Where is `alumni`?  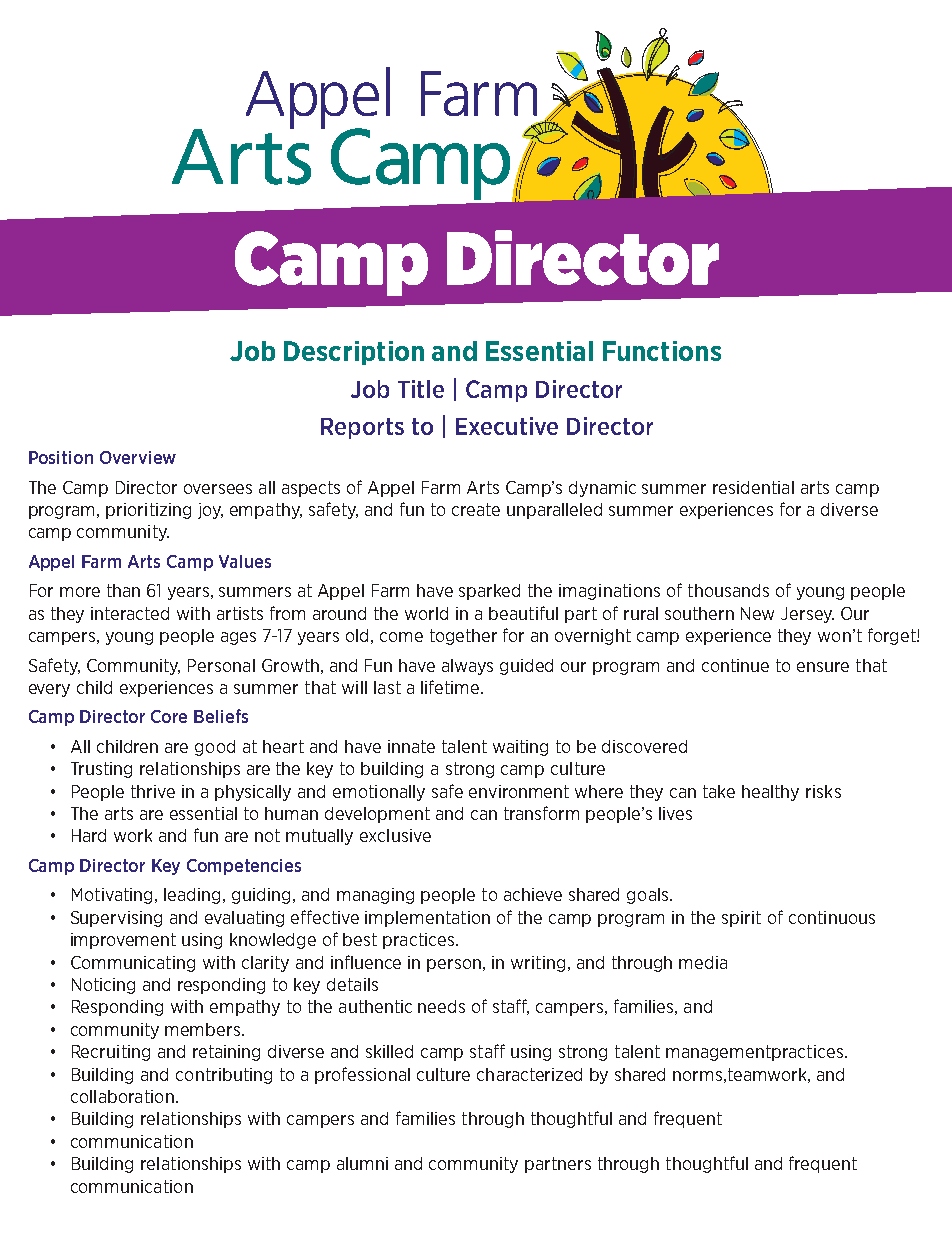
alumni is located at coordinates (362, 1163).
